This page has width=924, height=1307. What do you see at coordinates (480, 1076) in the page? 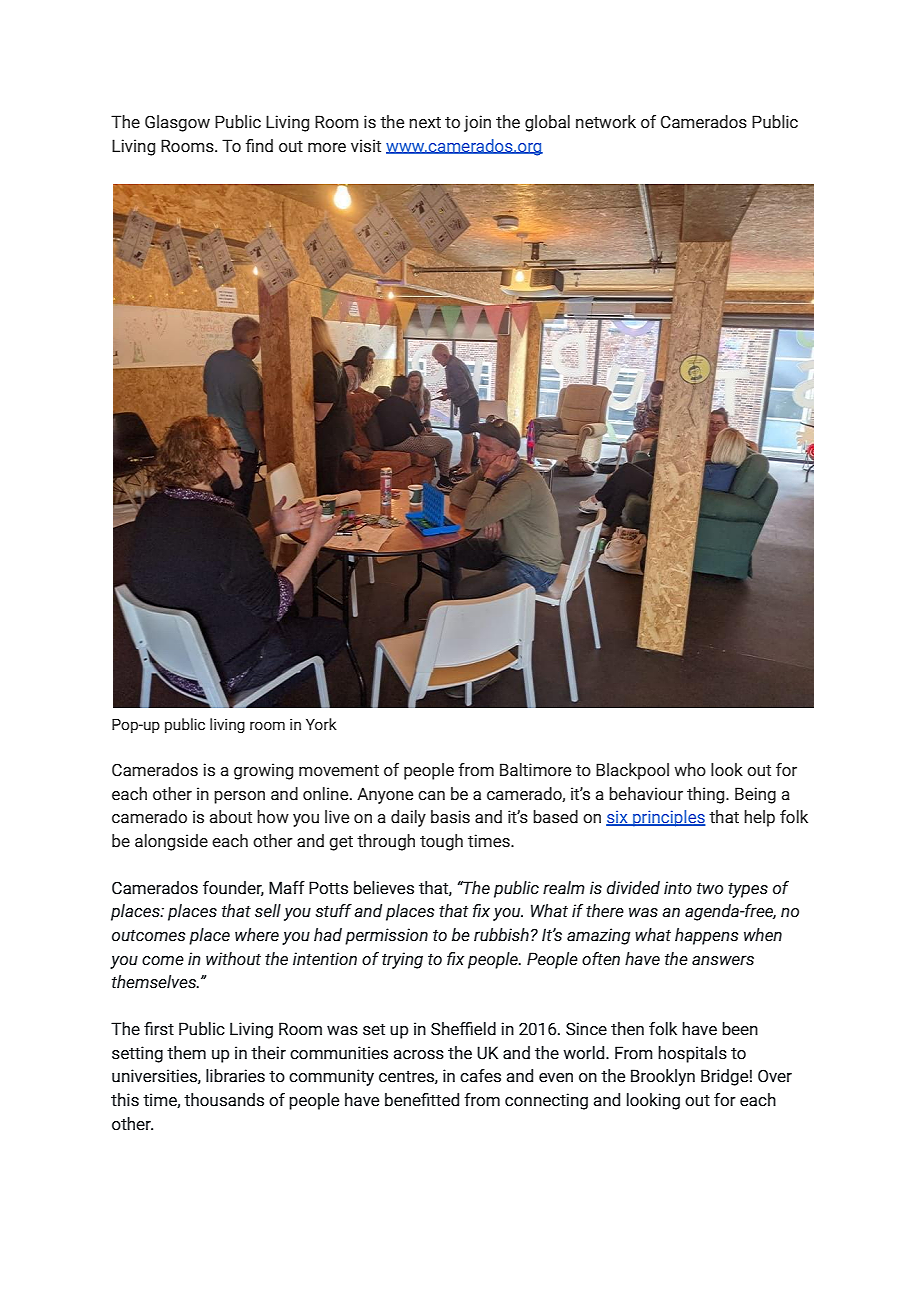
I see `cafes` at bounding box center [480, 1076].
